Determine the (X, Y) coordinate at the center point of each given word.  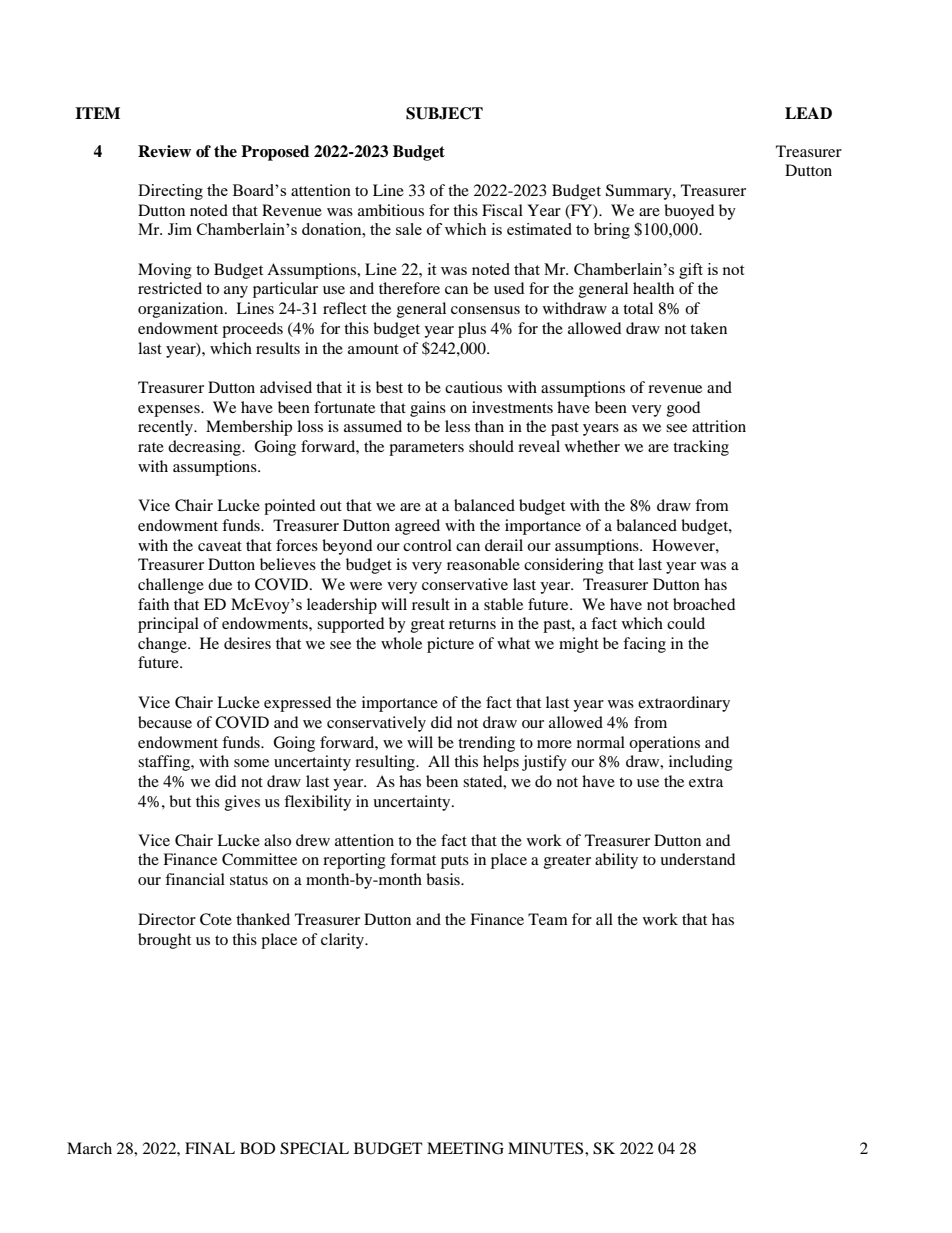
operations (664, 744)
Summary (640, 192)
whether (592, 446)
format (413, 859)
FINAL (210, 1148)
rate (151, 447)
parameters (426, 449)
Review (164, 151)
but (180, 801)
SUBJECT (444, 113)
